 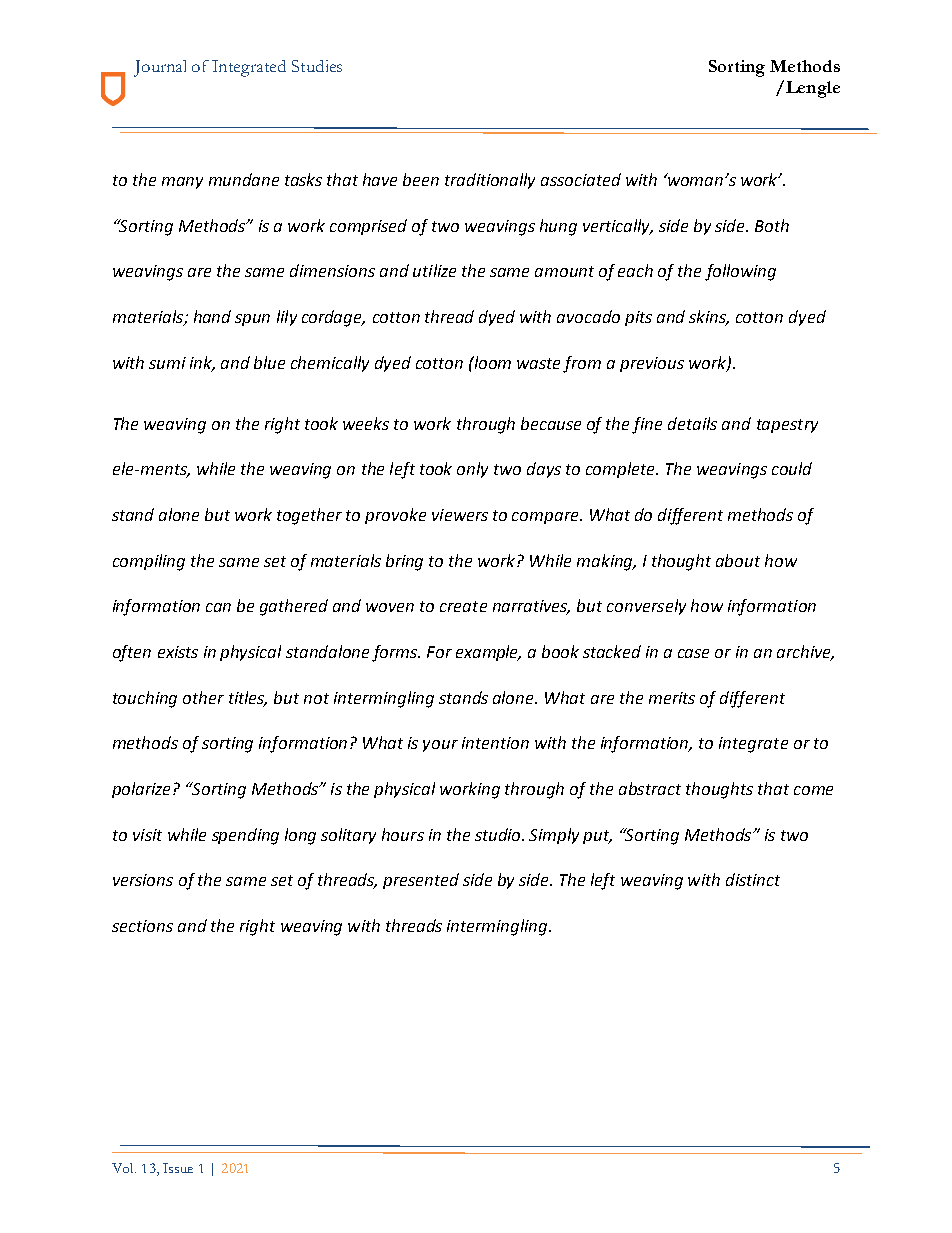 I want to click on traditionally, so click(x=490, y=181).
